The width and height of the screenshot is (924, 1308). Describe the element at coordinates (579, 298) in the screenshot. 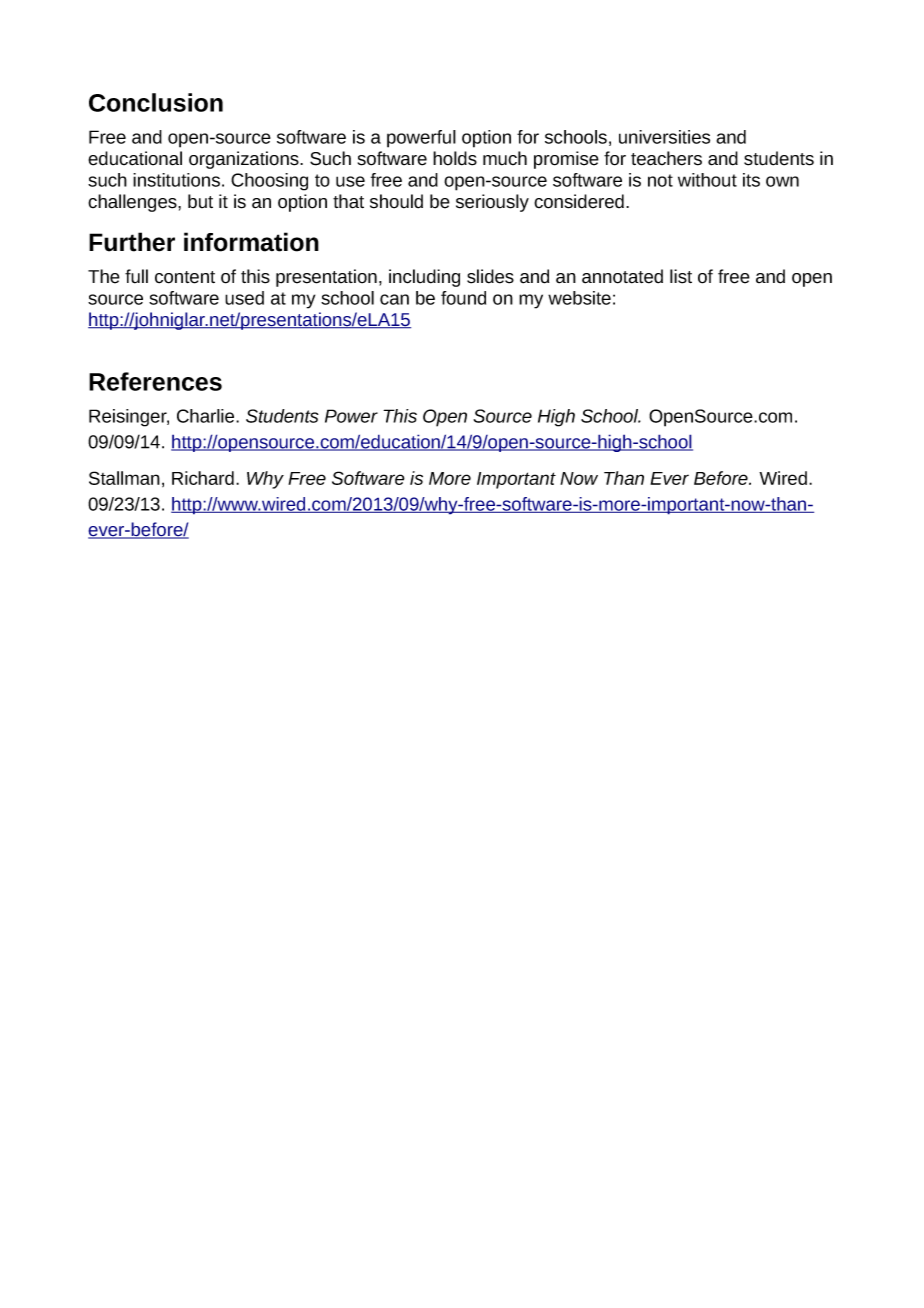

I see `website` at that location.
